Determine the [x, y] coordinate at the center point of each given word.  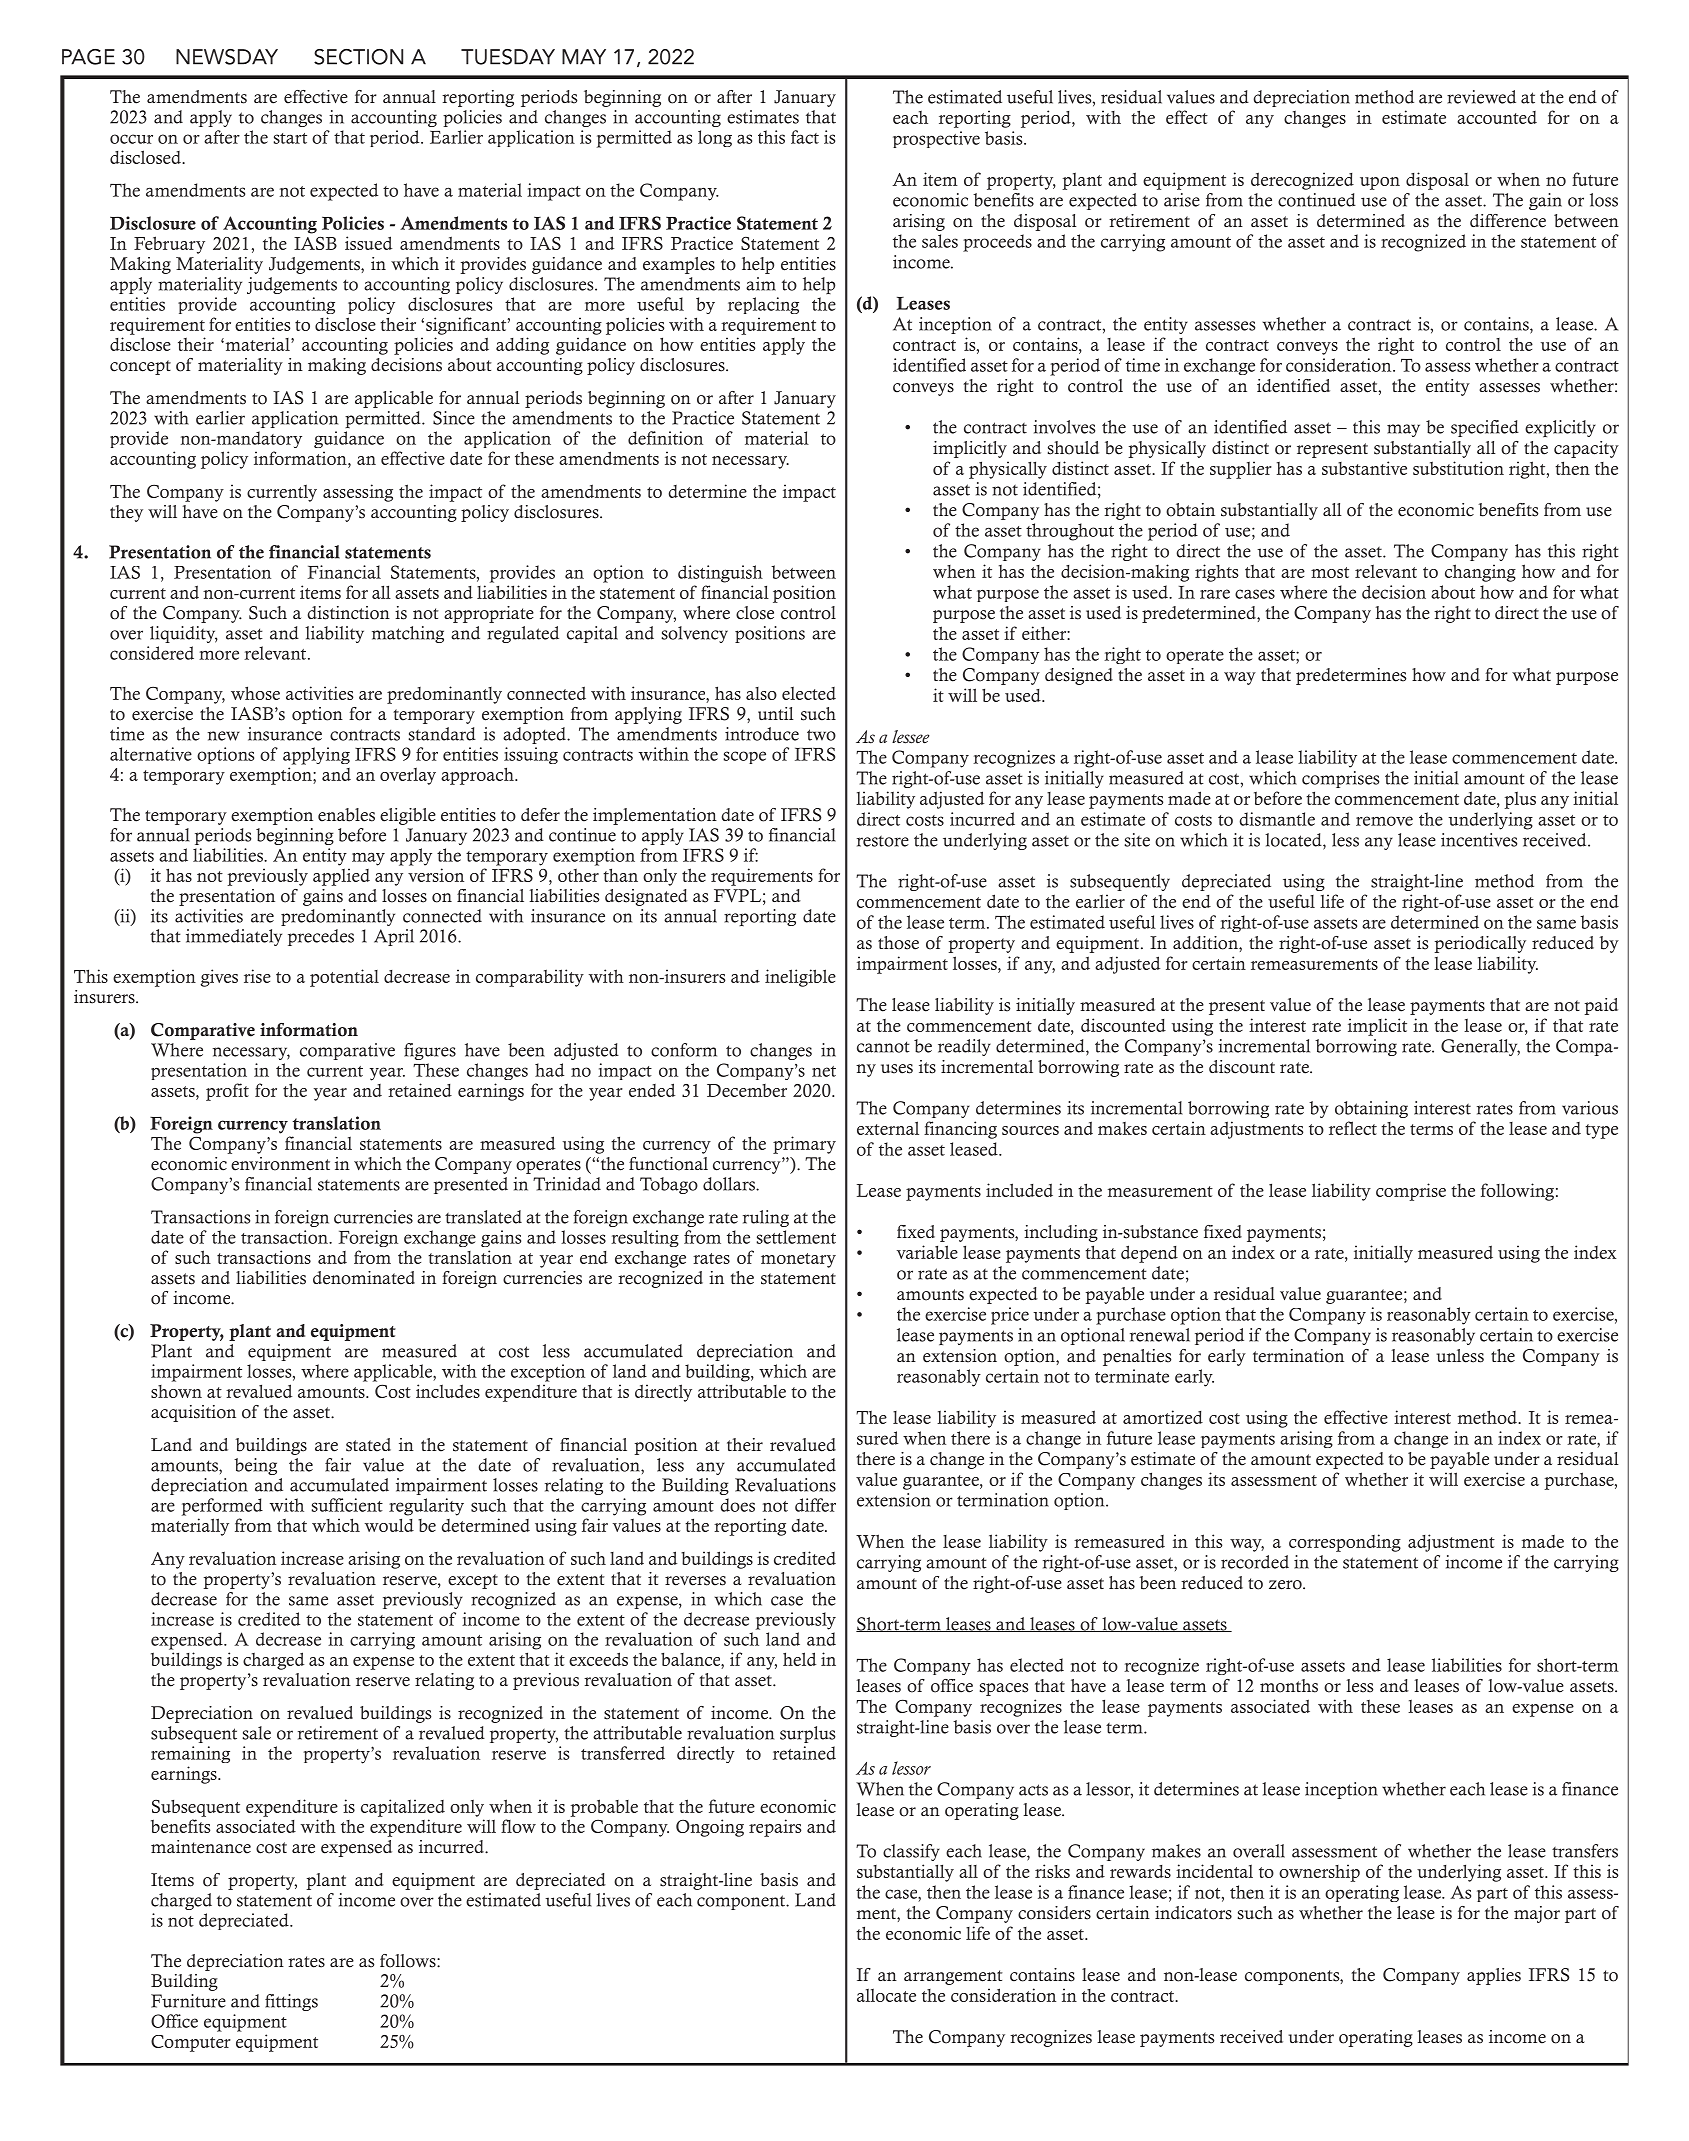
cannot [883, 1047]
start [290, 138]
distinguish [720, 574]
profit [227, 1092]
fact [805, 137]
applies [1494, 1976]
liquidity [184, 634]
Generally [1480, 1047]
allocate [886, 1995]
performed [222, 1507]
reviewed [1481, 97]
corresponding [1345, 1543]
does [737, 1505]
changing [1480, 573]
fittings [291, 2002]
